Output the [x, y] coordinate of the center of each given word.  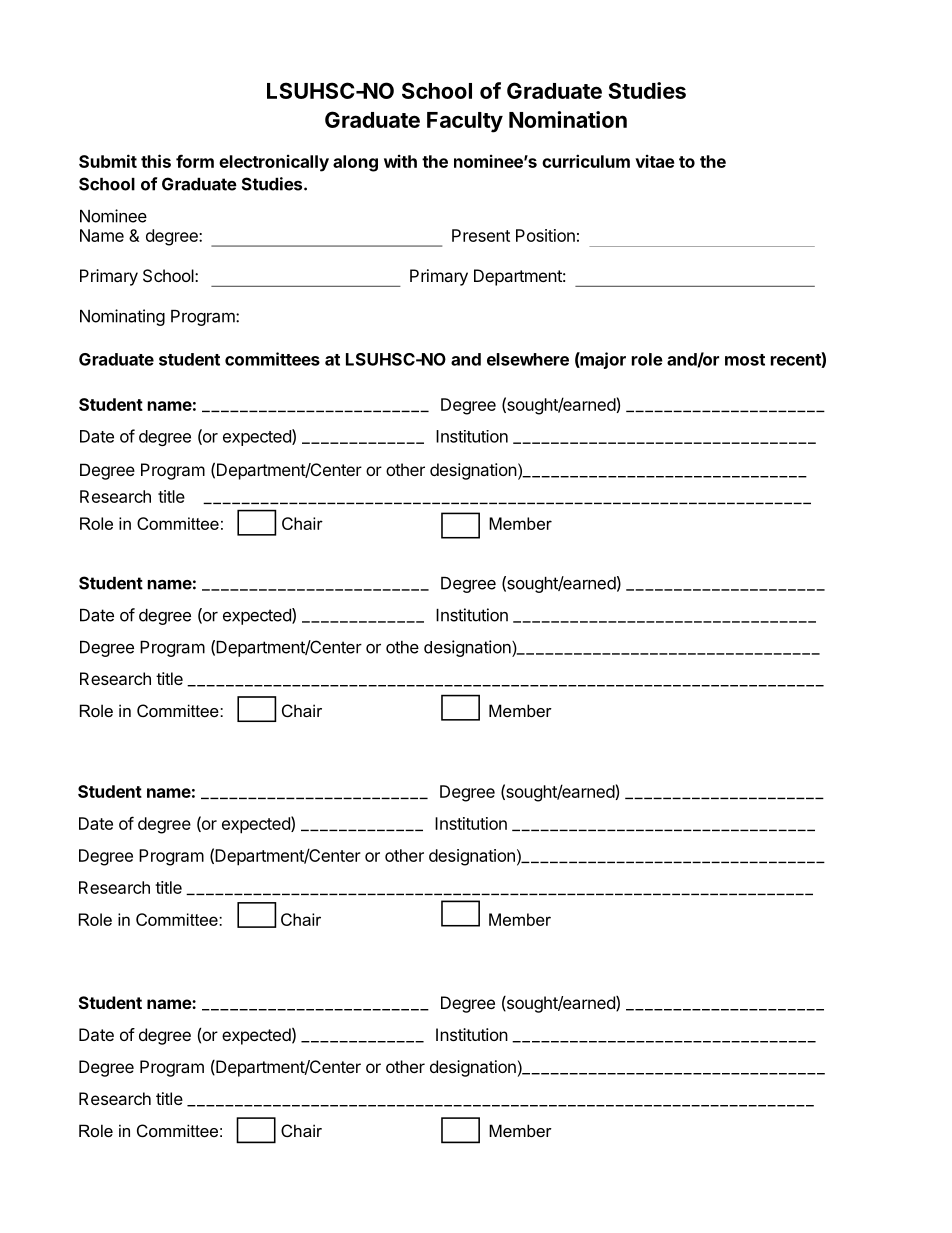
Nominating [122, 317]
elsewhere [528, 359]
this [156, 161]
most [745, 360]
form [195, 161]
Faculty [465, 122]
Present [481, 235]
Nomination [568, 119]
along [355, 163]
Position [545, 235]
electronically [274, 163]
